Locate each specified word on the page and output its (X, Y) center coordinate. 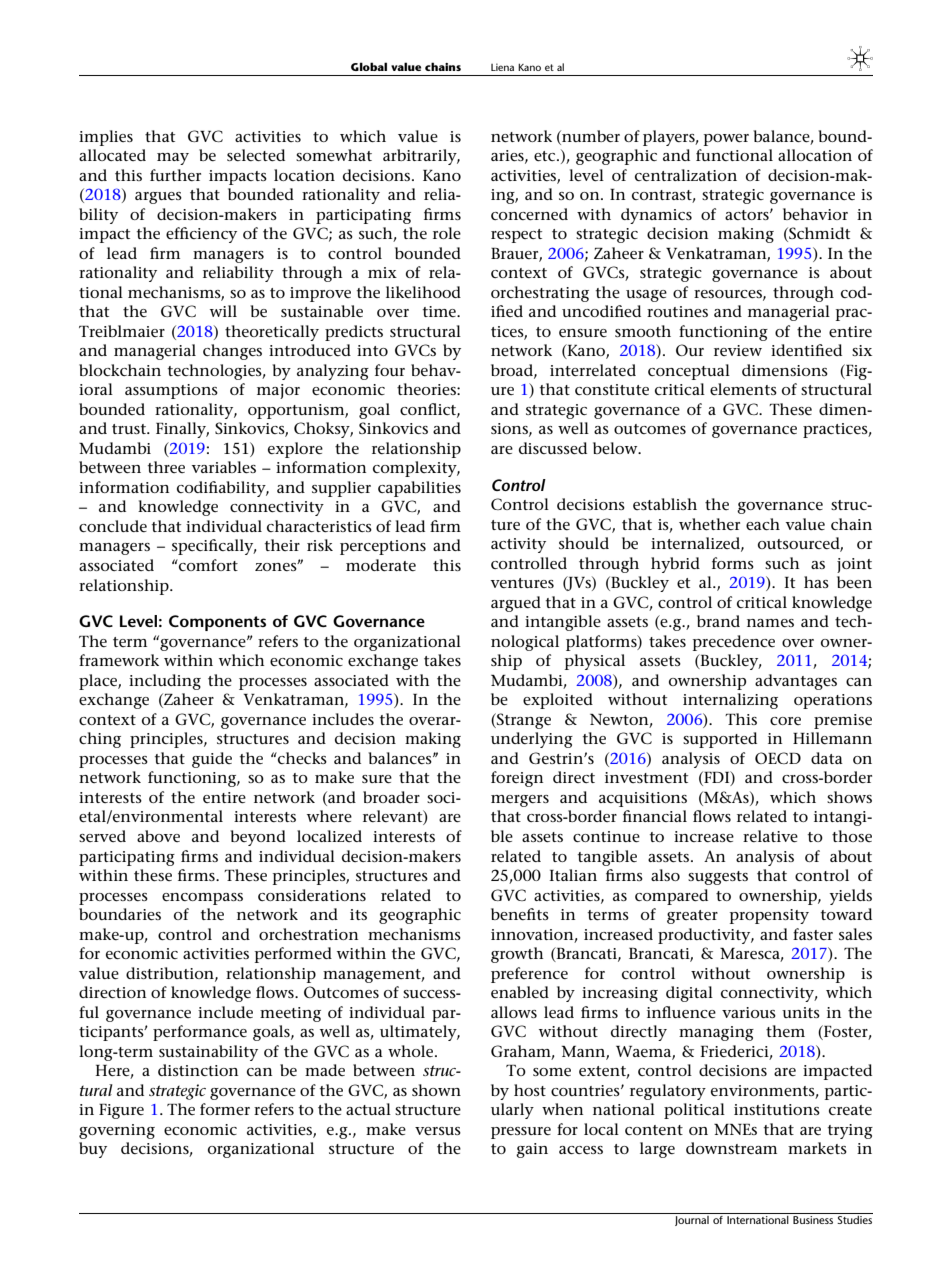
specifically (214, 547)
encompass (202, 899)
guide (212, 760)
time (440, 311)
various (749, 1012)
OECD (778, 758)
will (223, 311)
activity (518, 545)
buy (93, 1150)
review (738, 350)
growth (517, 955)
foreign (517, 779)
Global (369, 66)
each (763, 524)
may (173, 159)
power (726, 140)
